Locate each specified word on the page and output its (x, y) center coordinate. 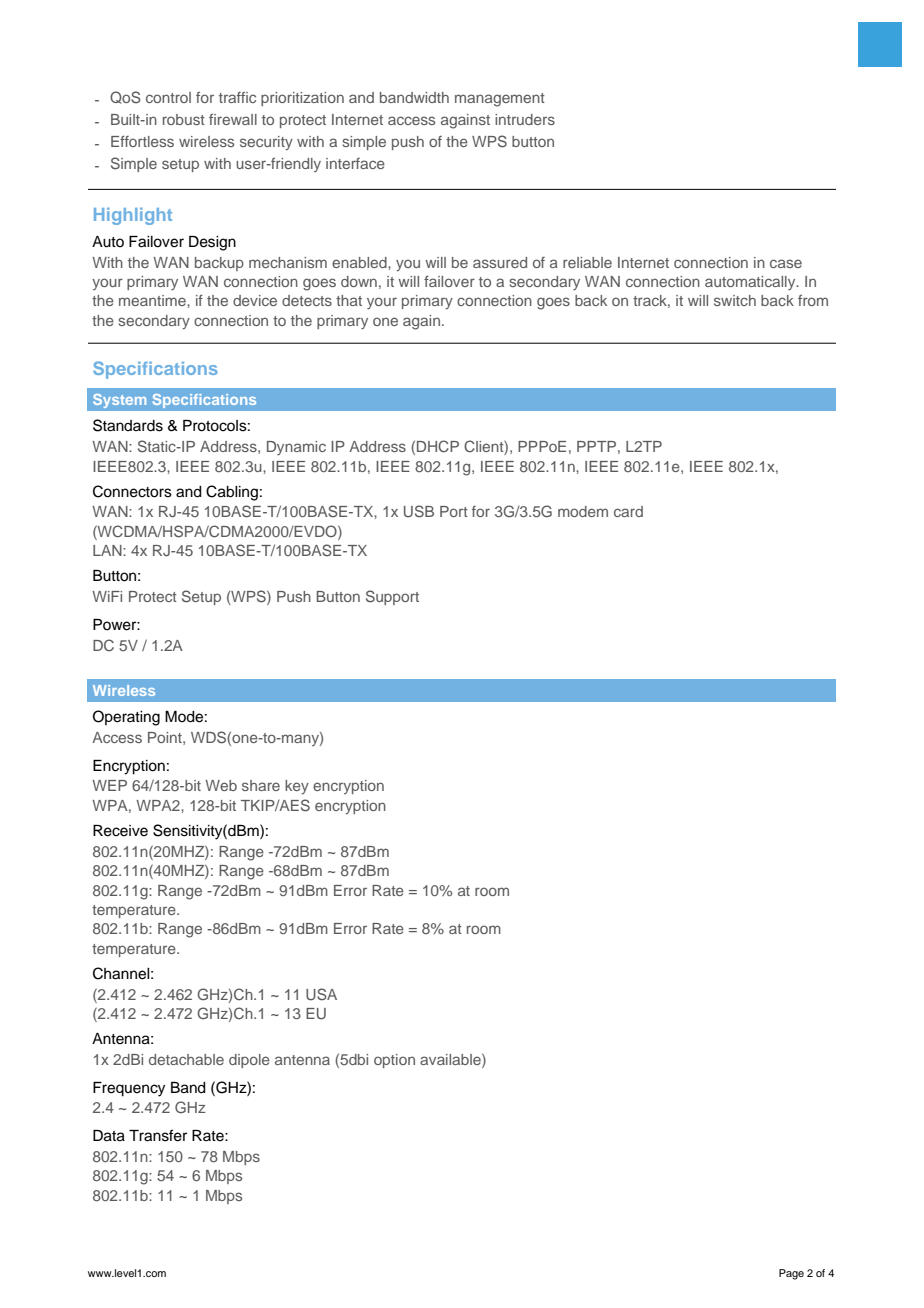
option (394, 1061)
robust (184, 119)
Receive (120, 831)
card (628, 511)
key (297, 787)
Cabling (232, 493)
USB (419, 511)
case (786, 263)
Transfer (158, 1135)
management (500, 100)
